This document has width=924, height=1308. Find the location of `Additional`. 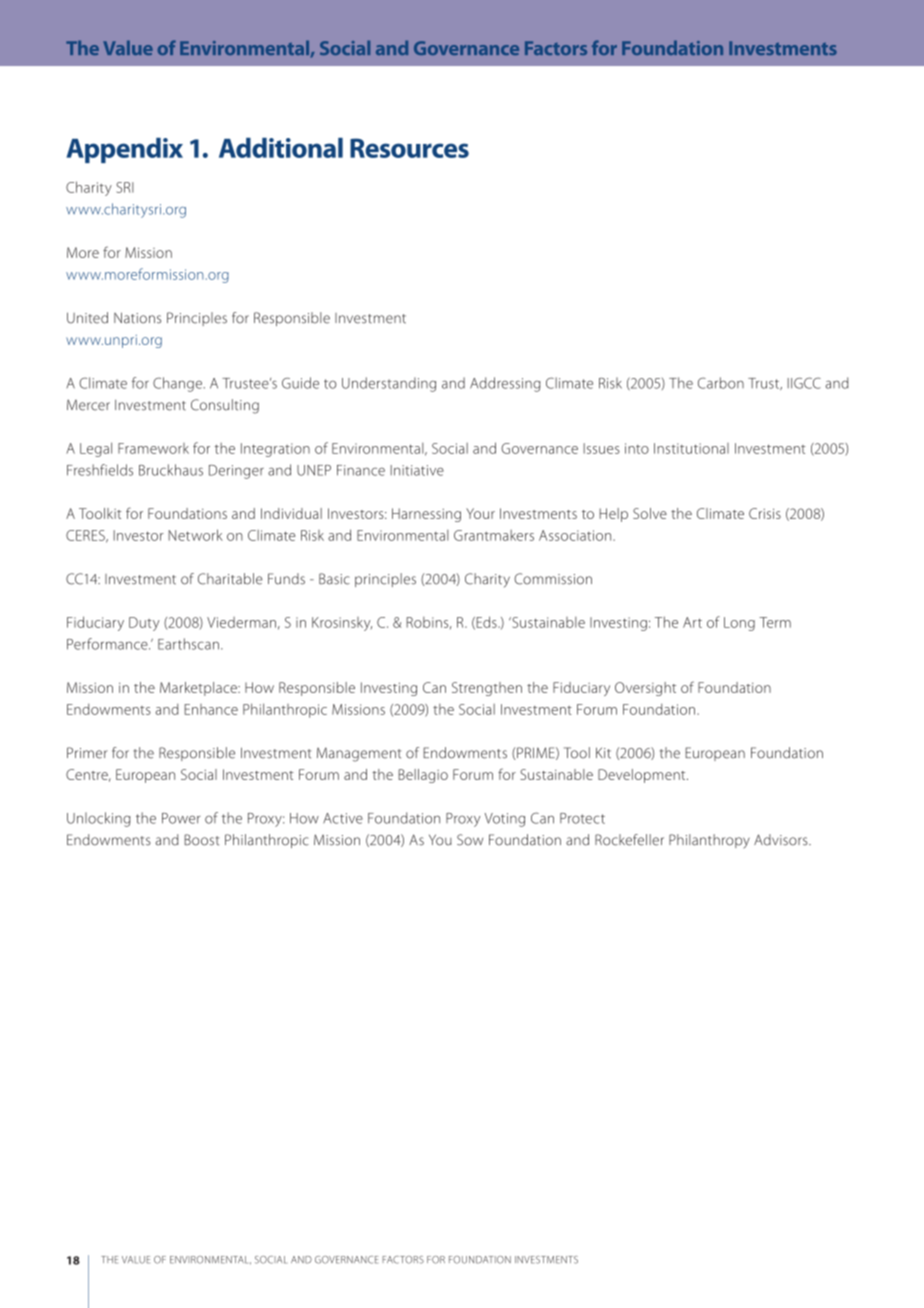

Additional is located at coordinates (281, 148).
